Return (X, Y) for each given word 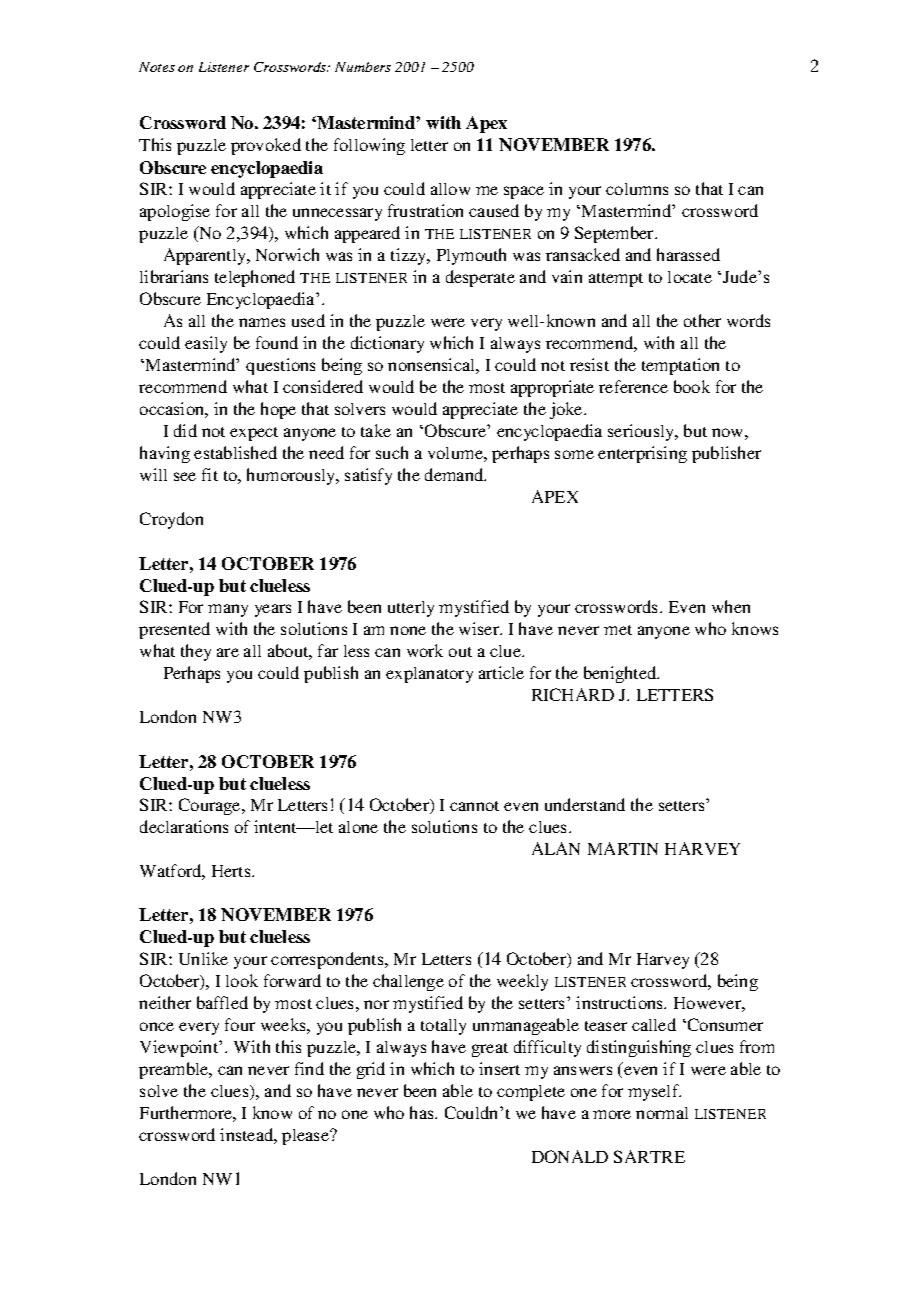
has (423, 1112)
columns (637, 189)
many (228, 610)
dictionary (387, 344)
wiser (480, 628)
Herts (232, 871)
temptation (680, 366)
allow (450, 189)
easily (206, 344)
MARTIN (623, 848)
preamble (175, 1070)
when (731, 606)
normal (662, 1113)
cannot (474, 806)
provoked (266, 146)
